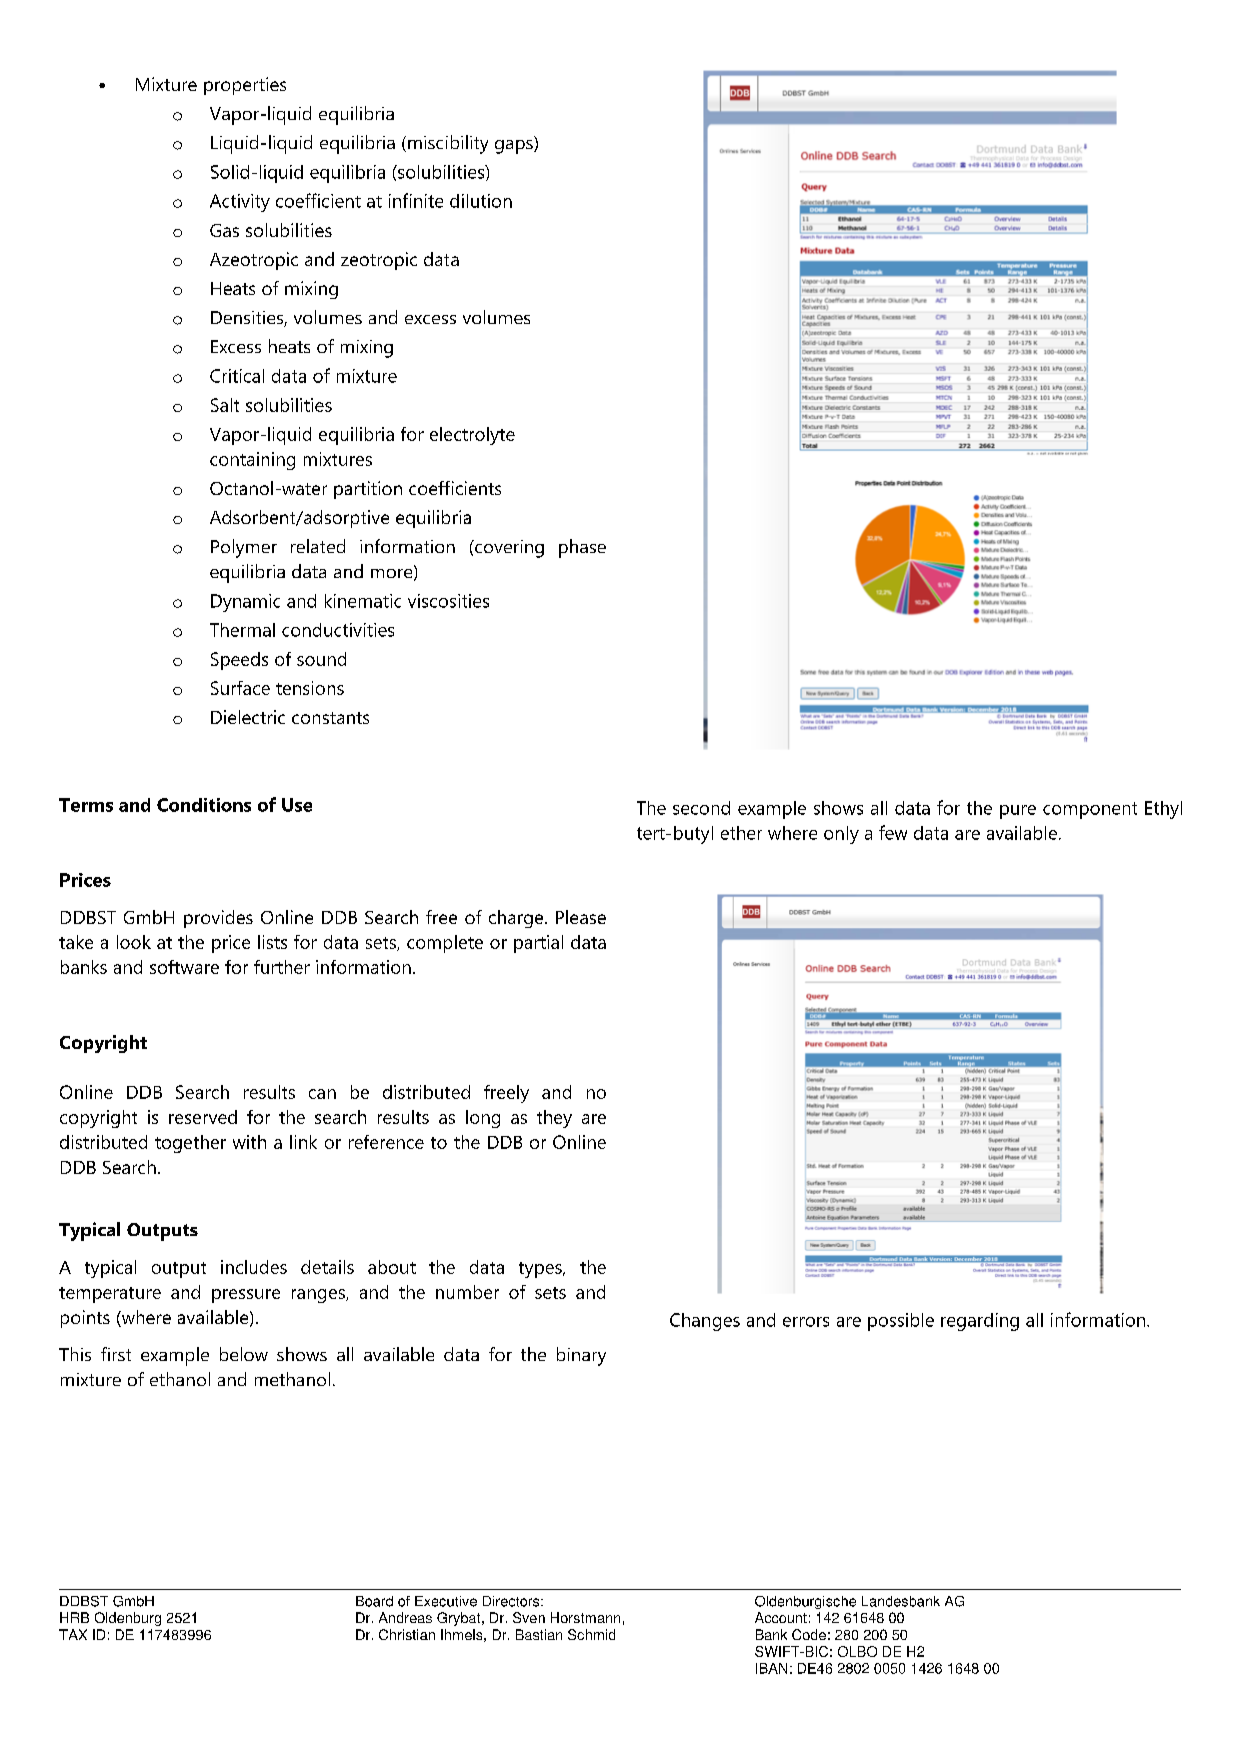  What do you see at coordinates (74, 1617) in the document?
I see `HRB` at bounding box center [74, 1617].
